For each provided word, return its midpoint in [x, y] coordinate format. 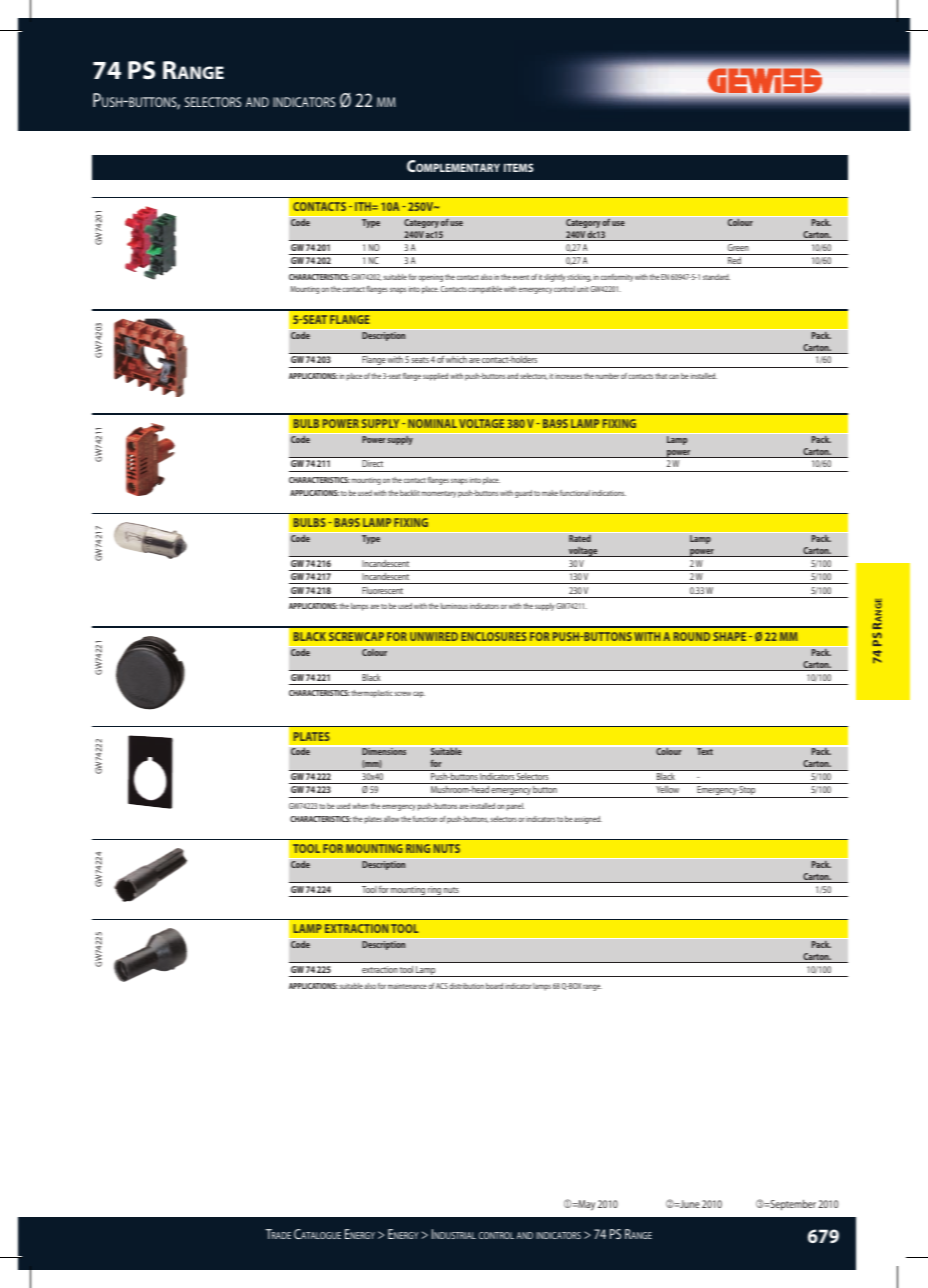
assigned [588, 820]
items [518, 167]
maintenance [407, 986]
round [692, 636]
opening [430, 278]
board [494, 986]
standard [716, 277]
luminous [454, 606]
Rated [580, 538]
